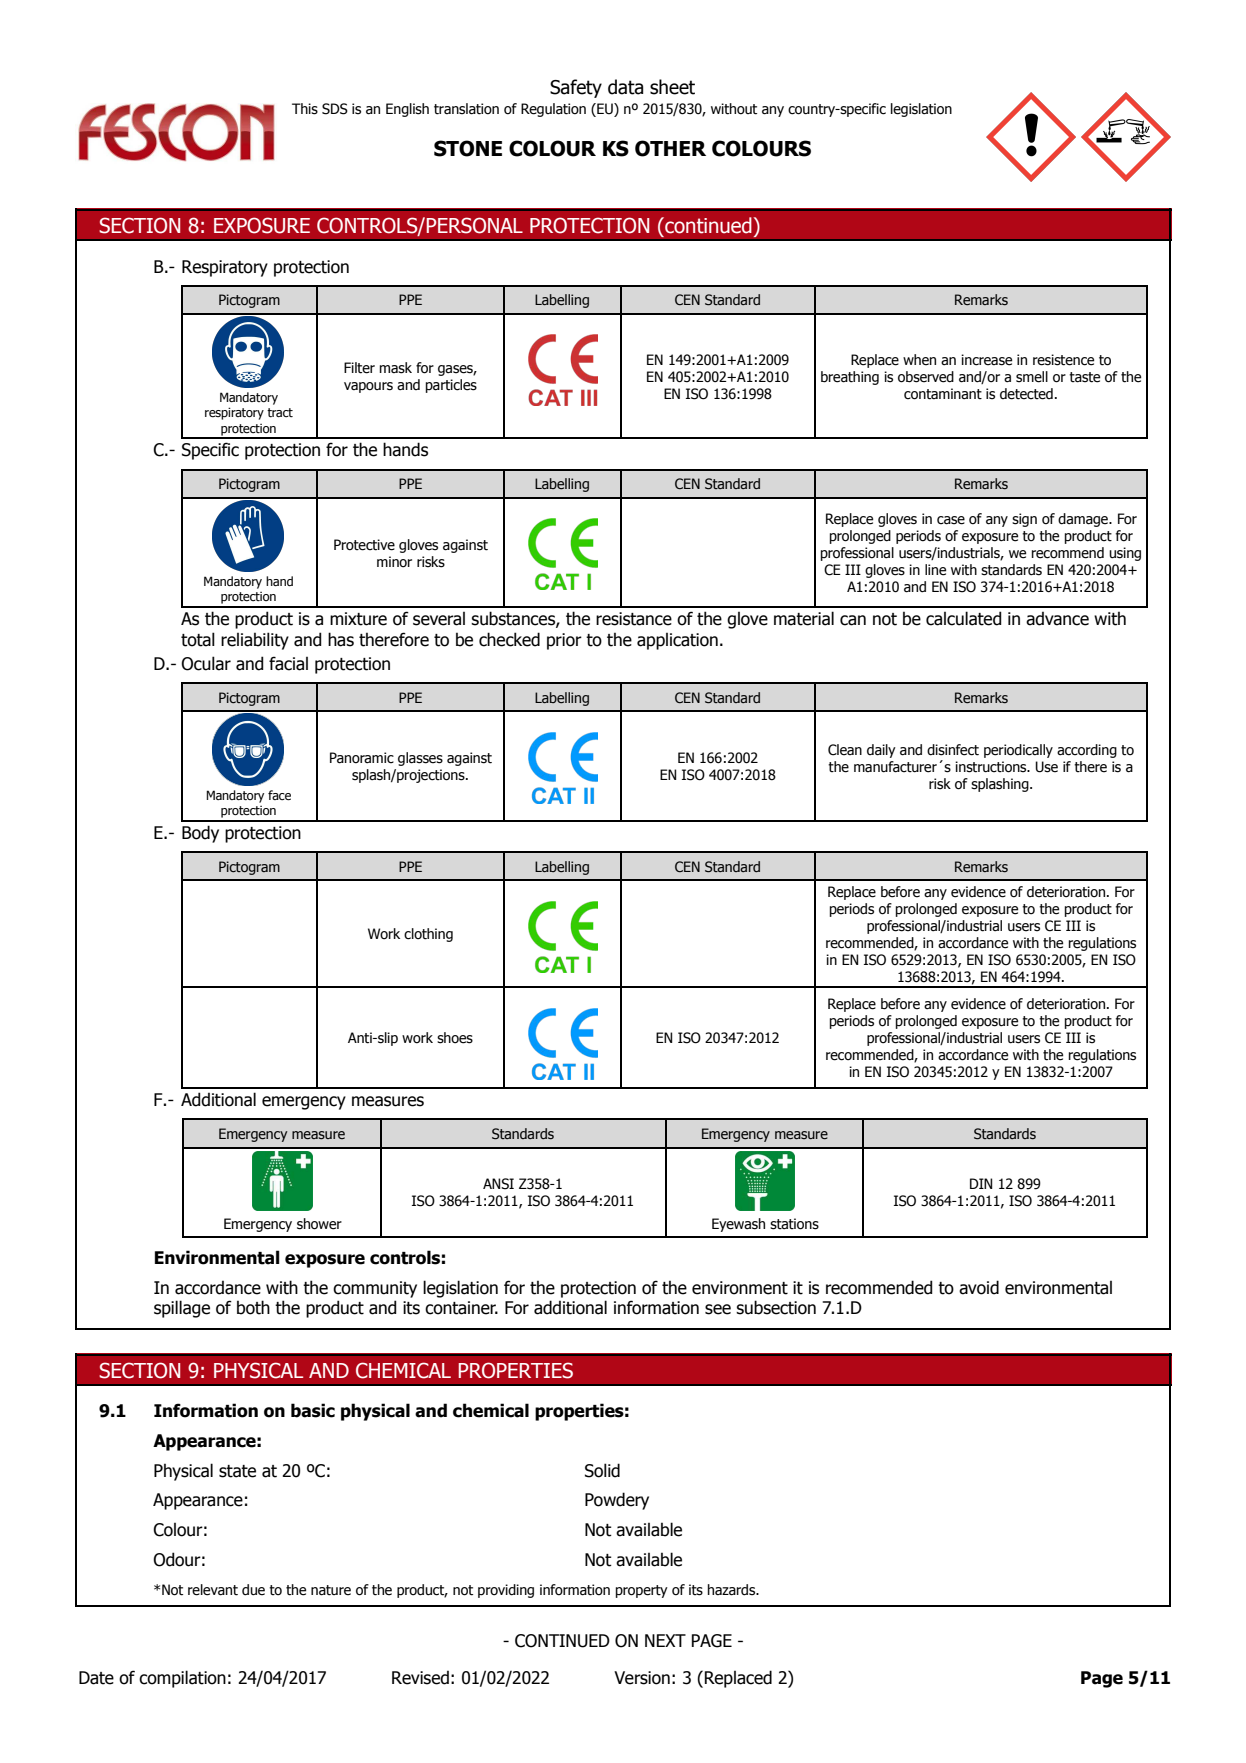 This image has height=1763, width=1246. I want to click on increase, so click(986, 360).
